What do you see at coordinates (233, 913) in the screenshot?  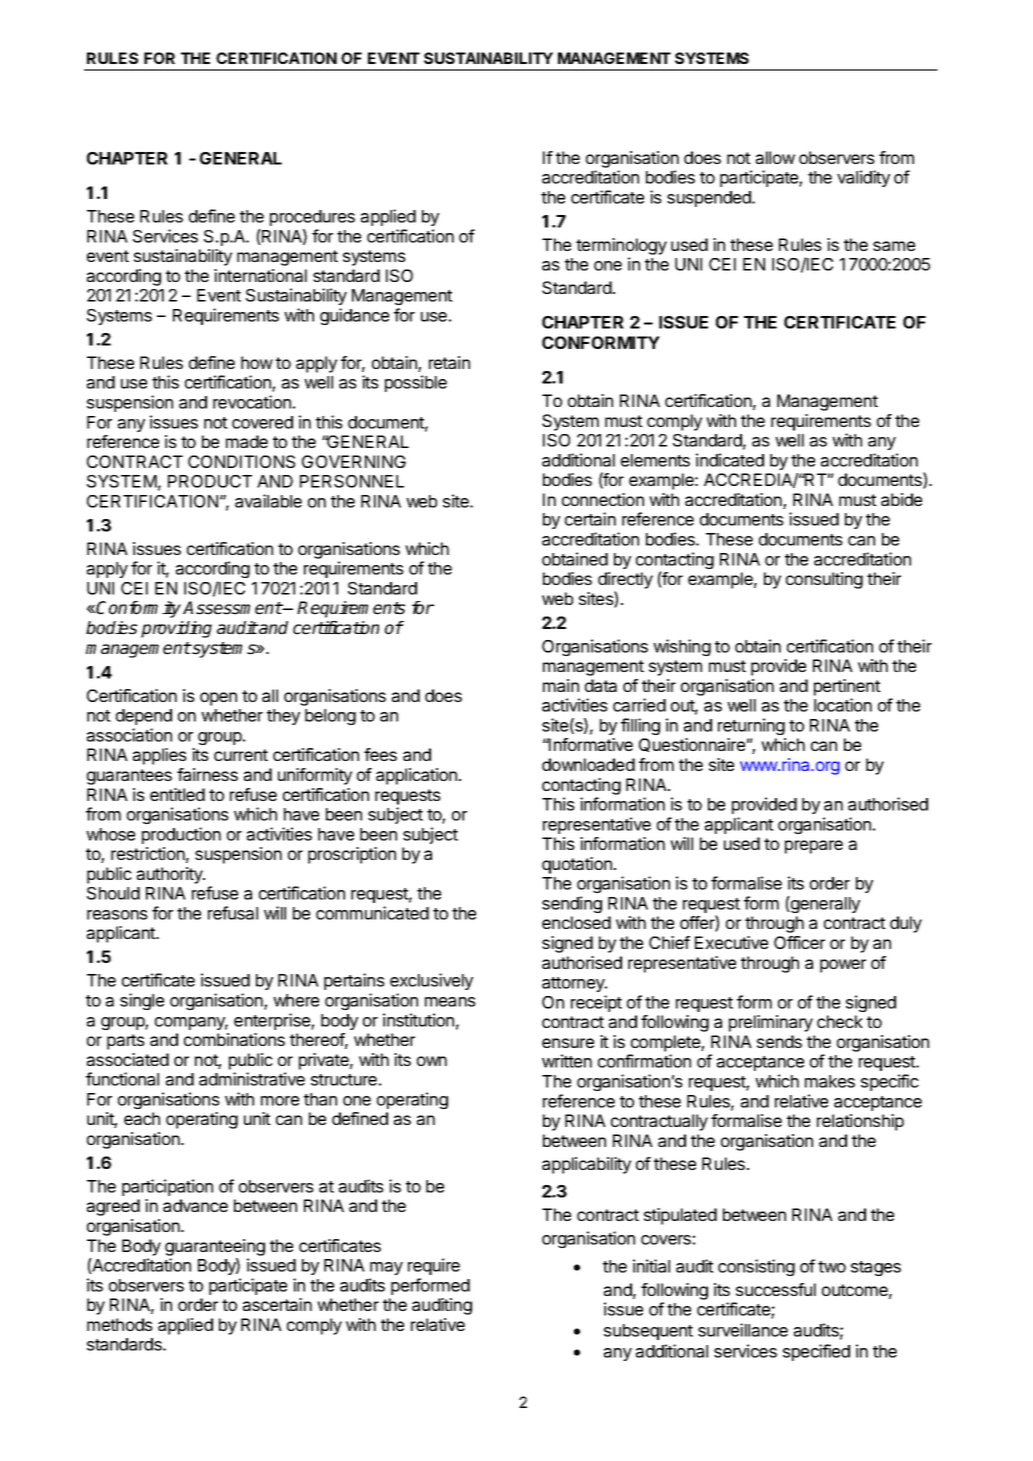 I see `refusal` at bounding box center [233, 913].
